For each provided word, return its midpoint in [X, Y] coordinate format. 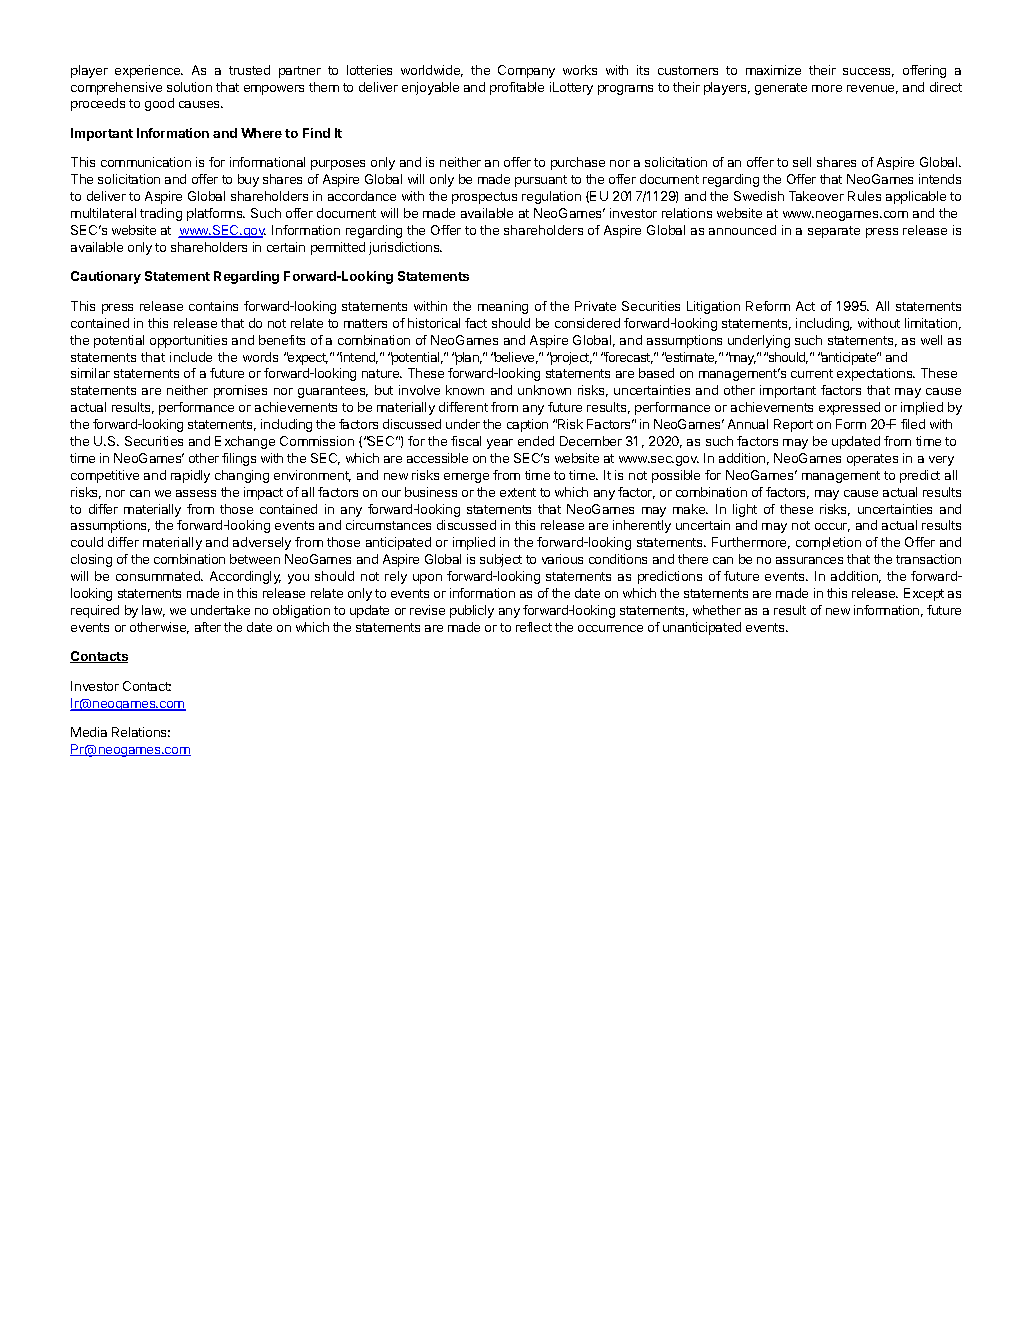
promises [240, 391]
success [868, 72]
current [812, 373]
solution [189, 87]
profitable [517, 88]
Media [89, 732]
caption [527, 425]
